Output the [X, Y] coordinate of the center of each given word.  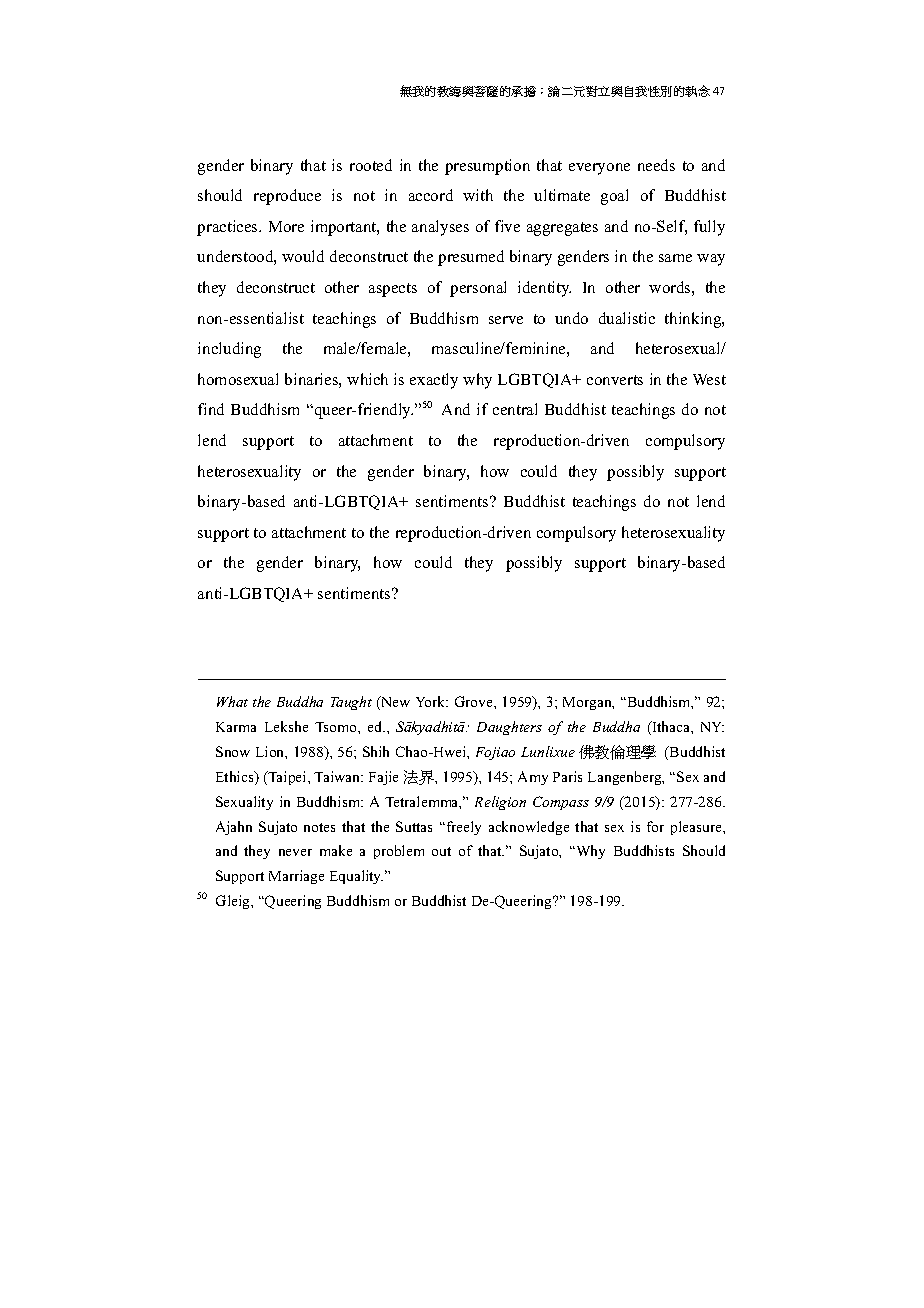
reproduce [287, 197]
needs [656, 165]
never [295, 852]
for [655, 826]
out [441, 851]
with [478, 195]
